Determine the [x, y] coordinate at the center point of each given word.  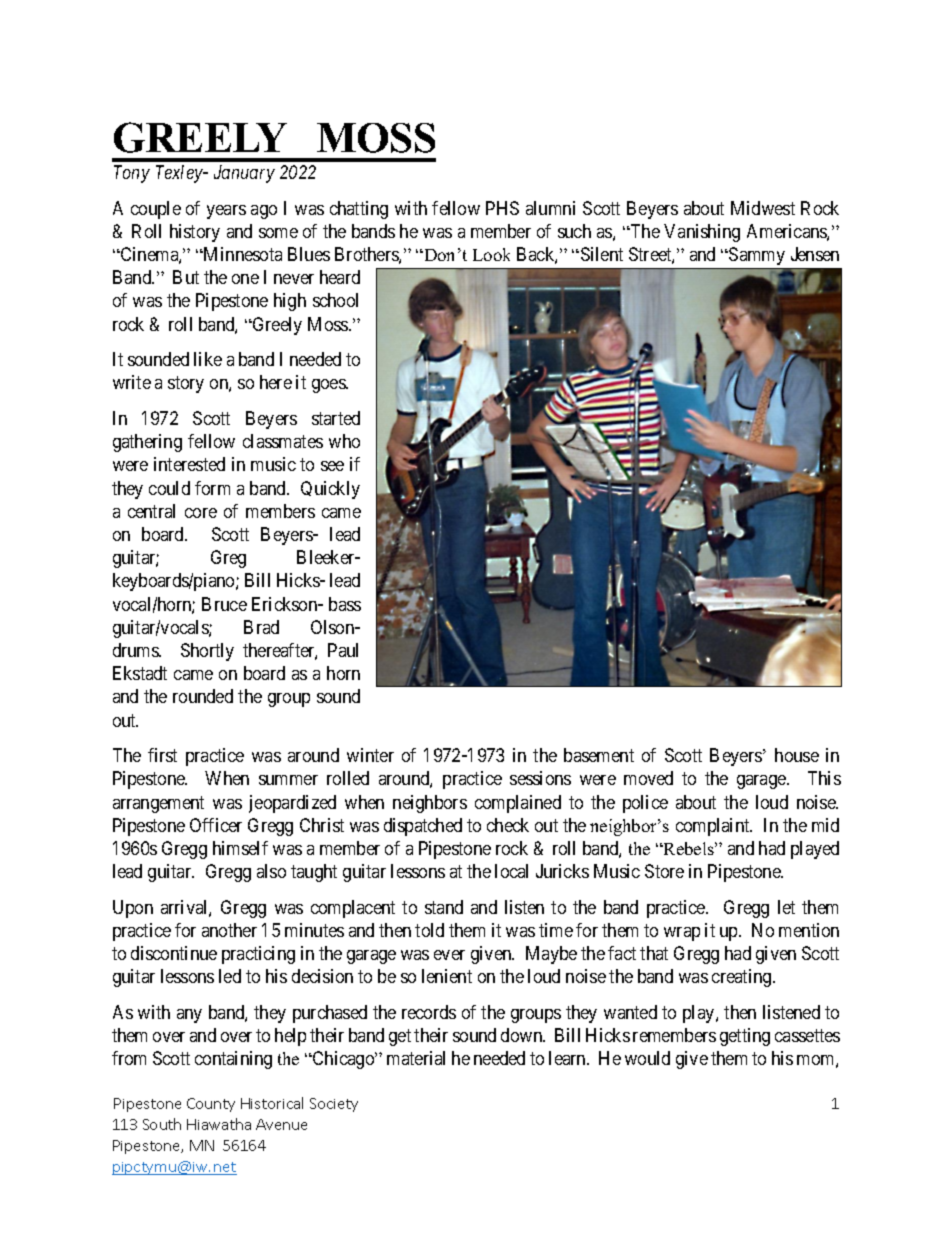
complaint [714, 827]
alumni [550, 208]
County [211, 1105]
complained [518, 804]
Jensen [815, 254]
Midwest [763, 208]
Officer [216, 825]
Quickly [330, 490]
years [226, 212]
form [212, 488]
